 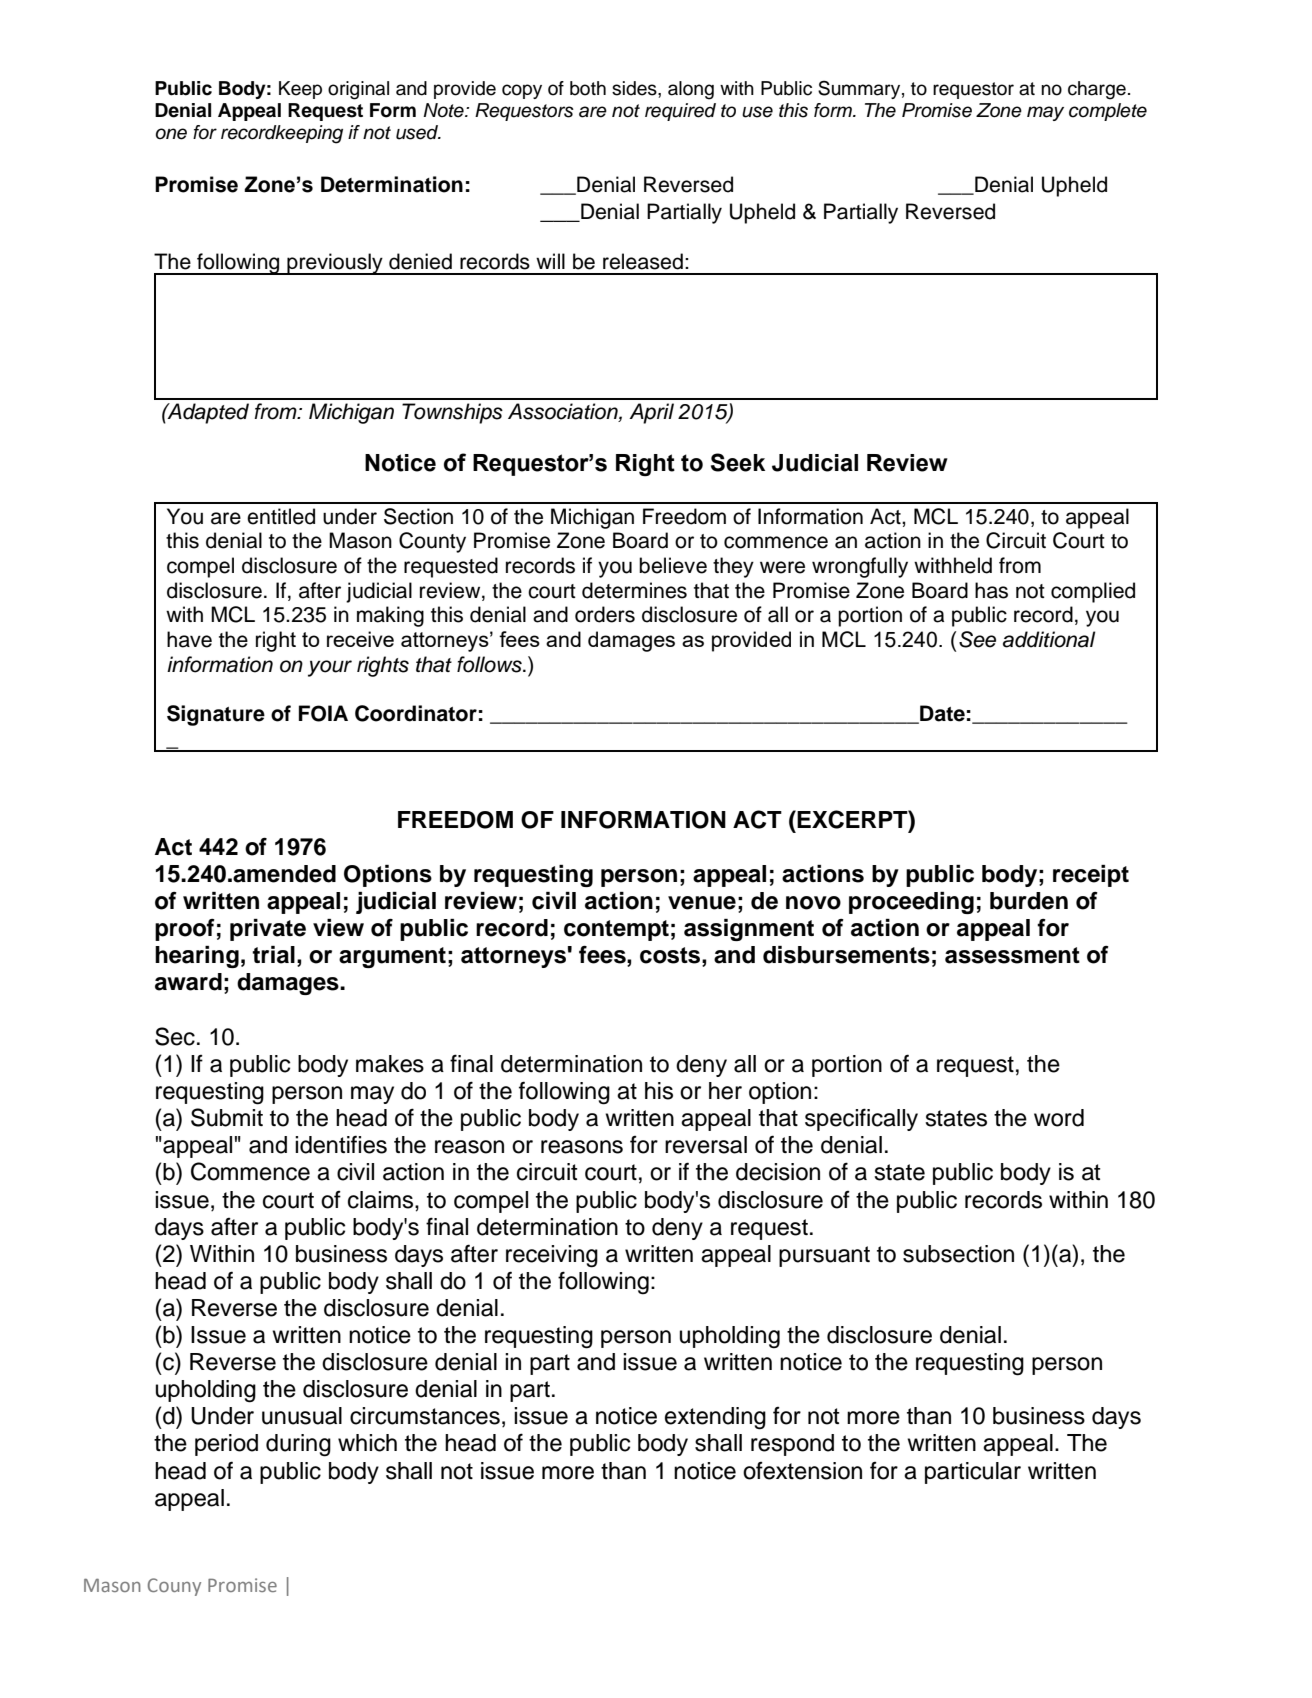 I want to click on original, so click(x=358, y=90).
